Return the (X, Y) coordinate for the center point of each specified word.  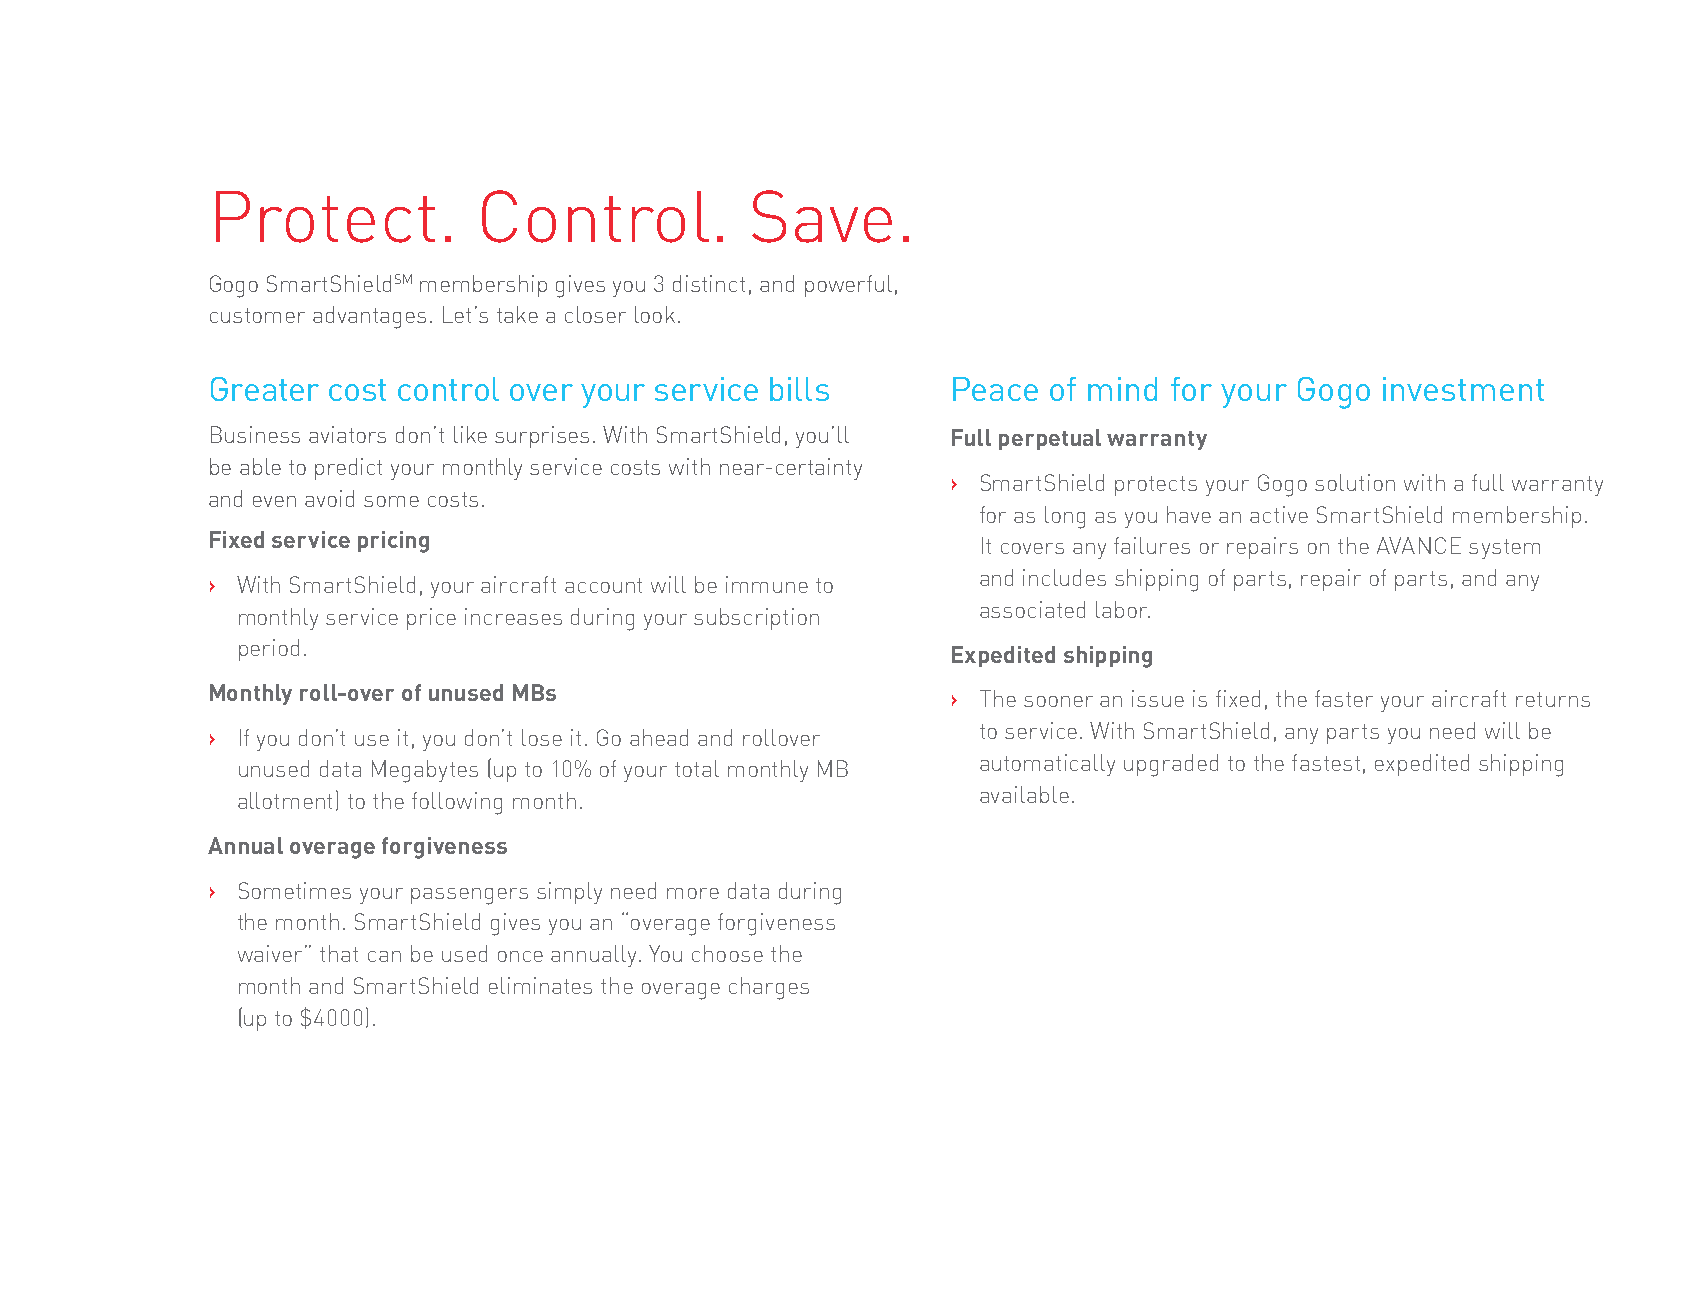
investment (1463, 389)
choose (727, 953)
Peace (995, 389)
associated (1032, 609)
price (431, 619)
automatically (1047, 765)
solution (1355, 482)
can (384, 956)
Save (822, 216)
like (470, 434)
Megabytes (425, 771)
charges (769, 988)
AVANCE (1419, 545)
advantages (369, 317)
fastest (1326, 762)
